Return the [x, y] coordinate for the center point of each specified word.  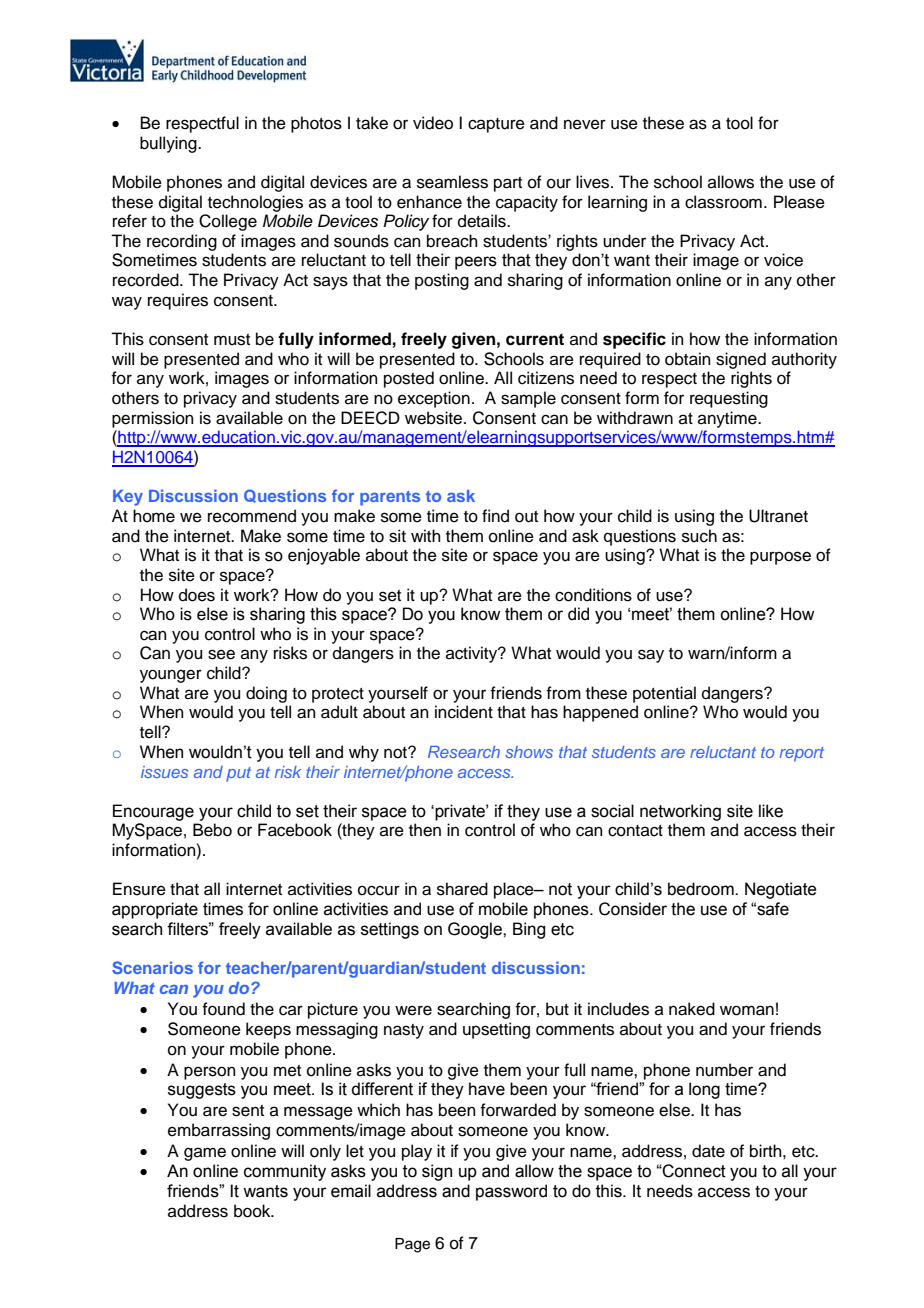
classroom [723, 202]
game [205, 1154]
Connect [693, 1171]
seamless [452, 182]
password [511, 1192]
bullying [169, 144]
